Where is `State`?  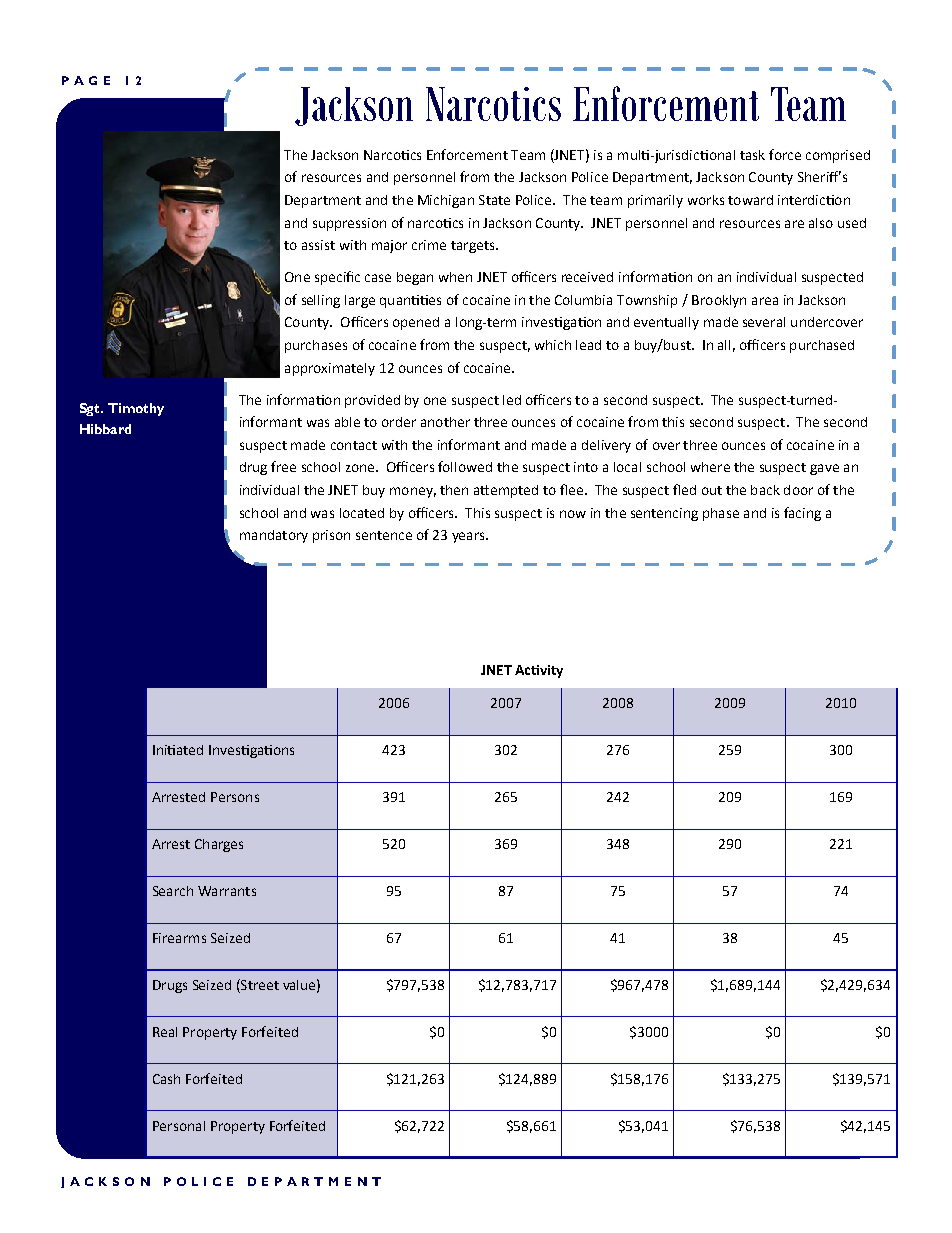 State is located at coordinates (494, 200).
